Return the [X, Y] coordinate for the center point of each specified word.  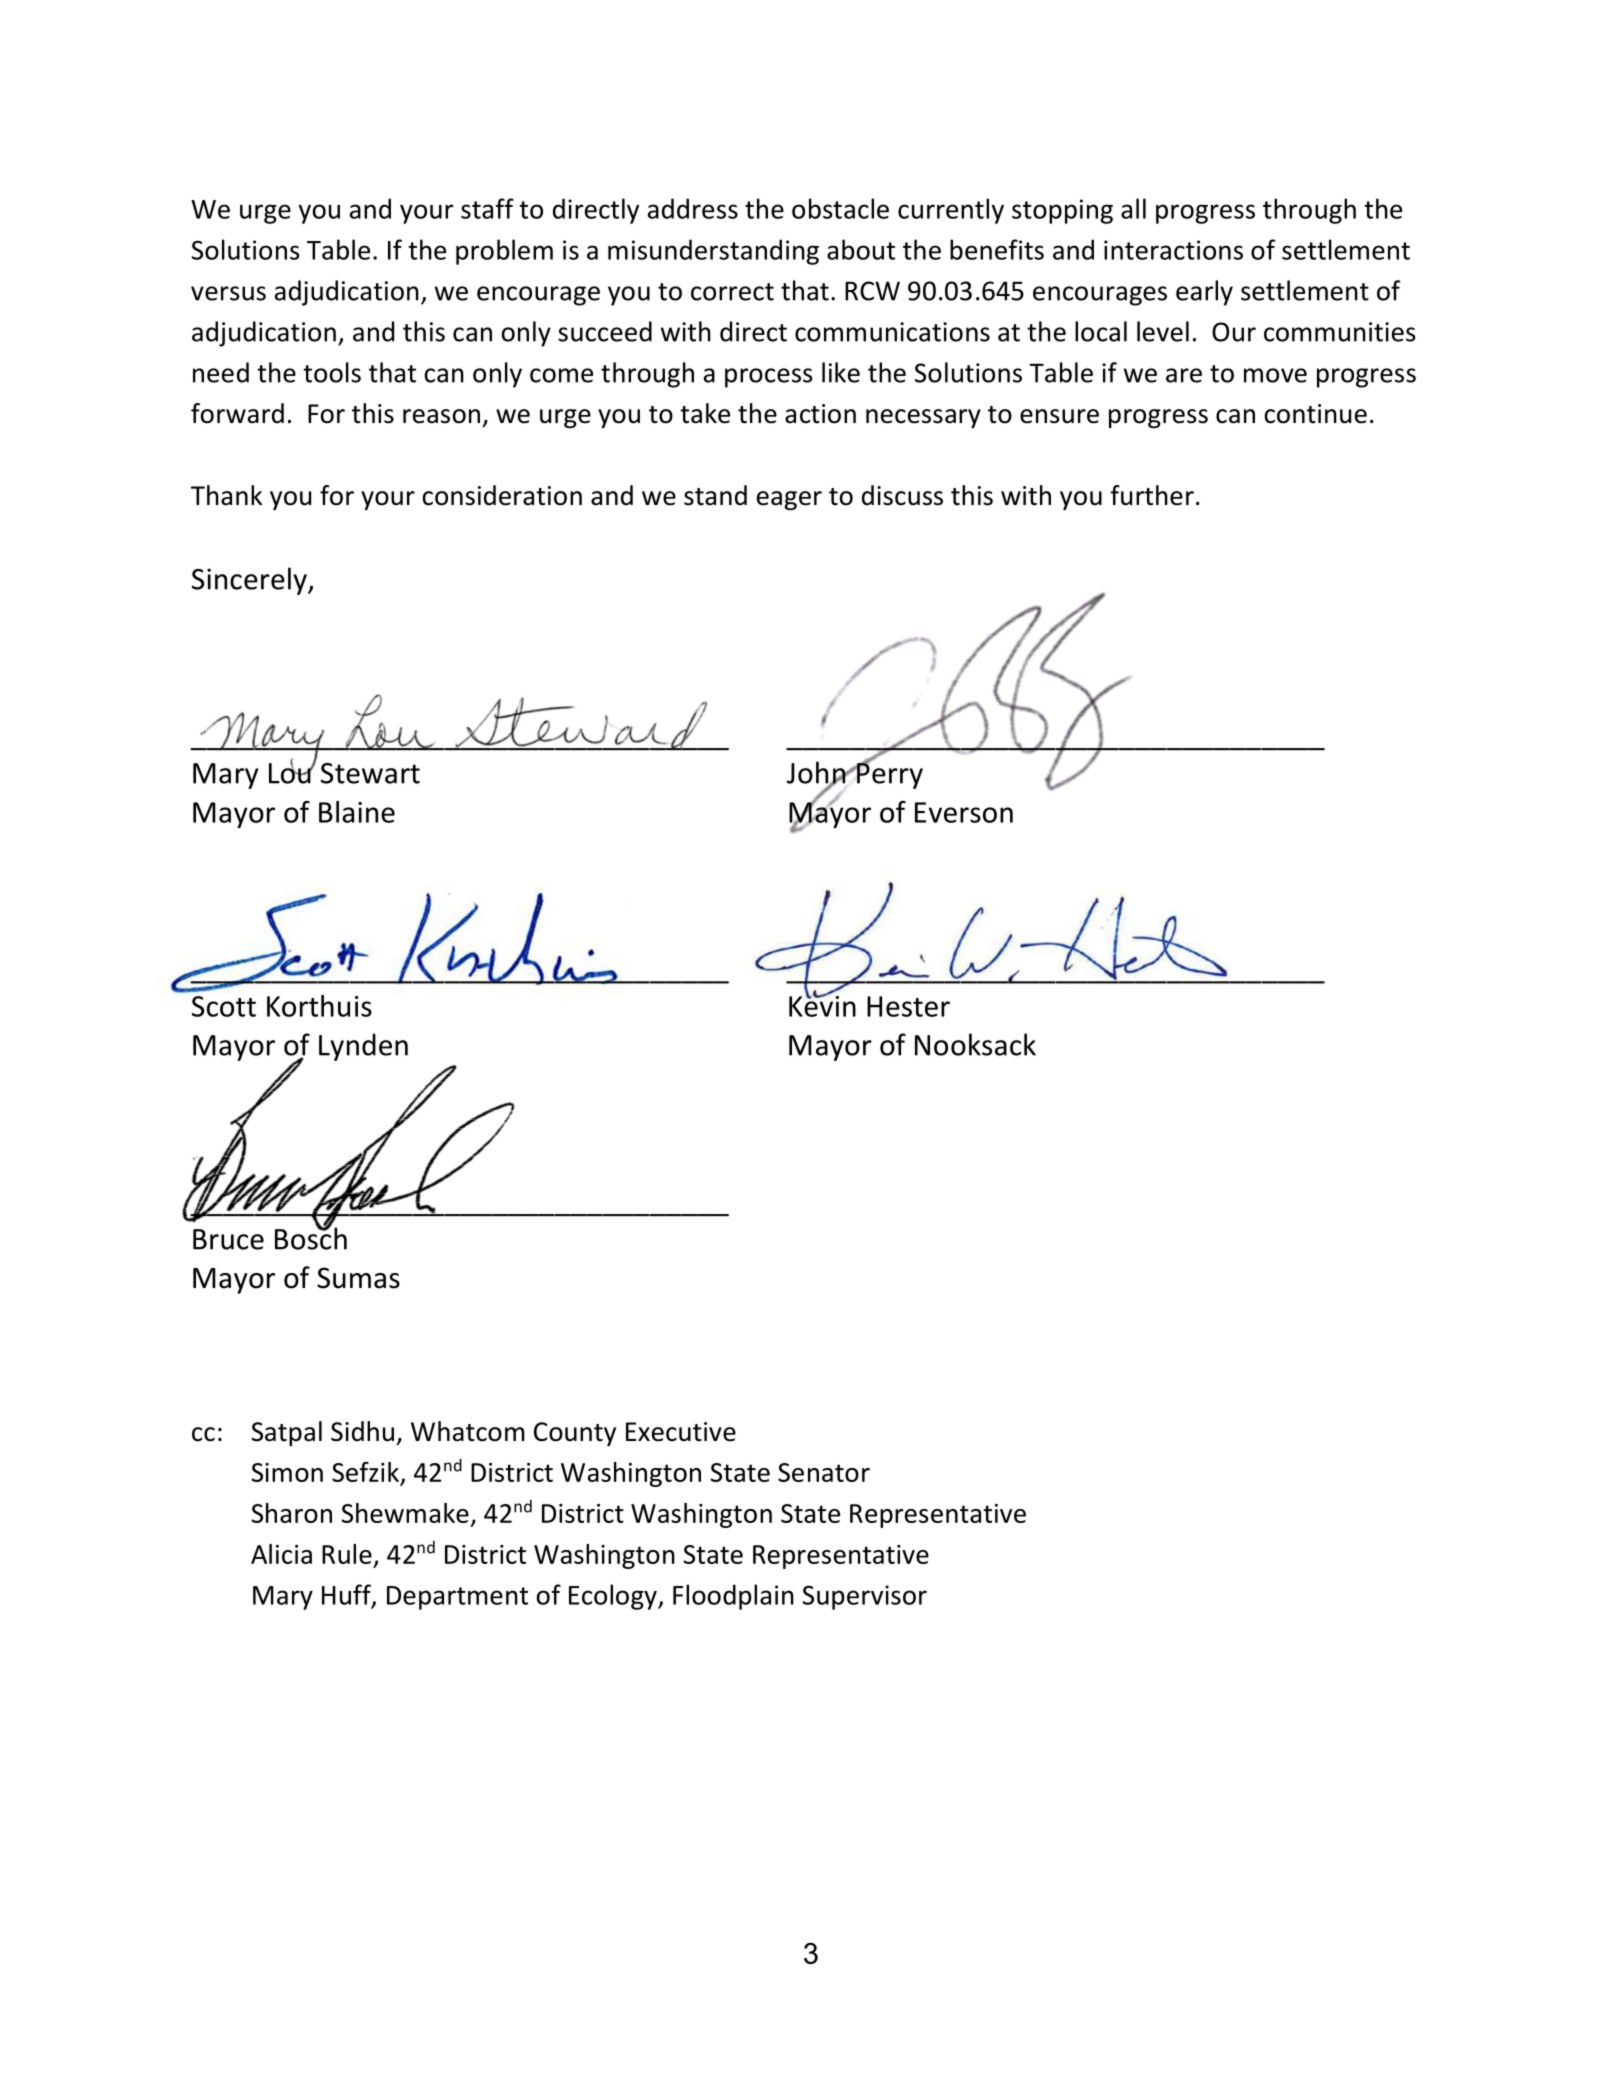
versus [228, 293]
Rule [347, 1554]
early [1204, 293]
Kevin [822, 1005]
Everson [964, 812]
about [861, 249]
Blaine [357, 812]
